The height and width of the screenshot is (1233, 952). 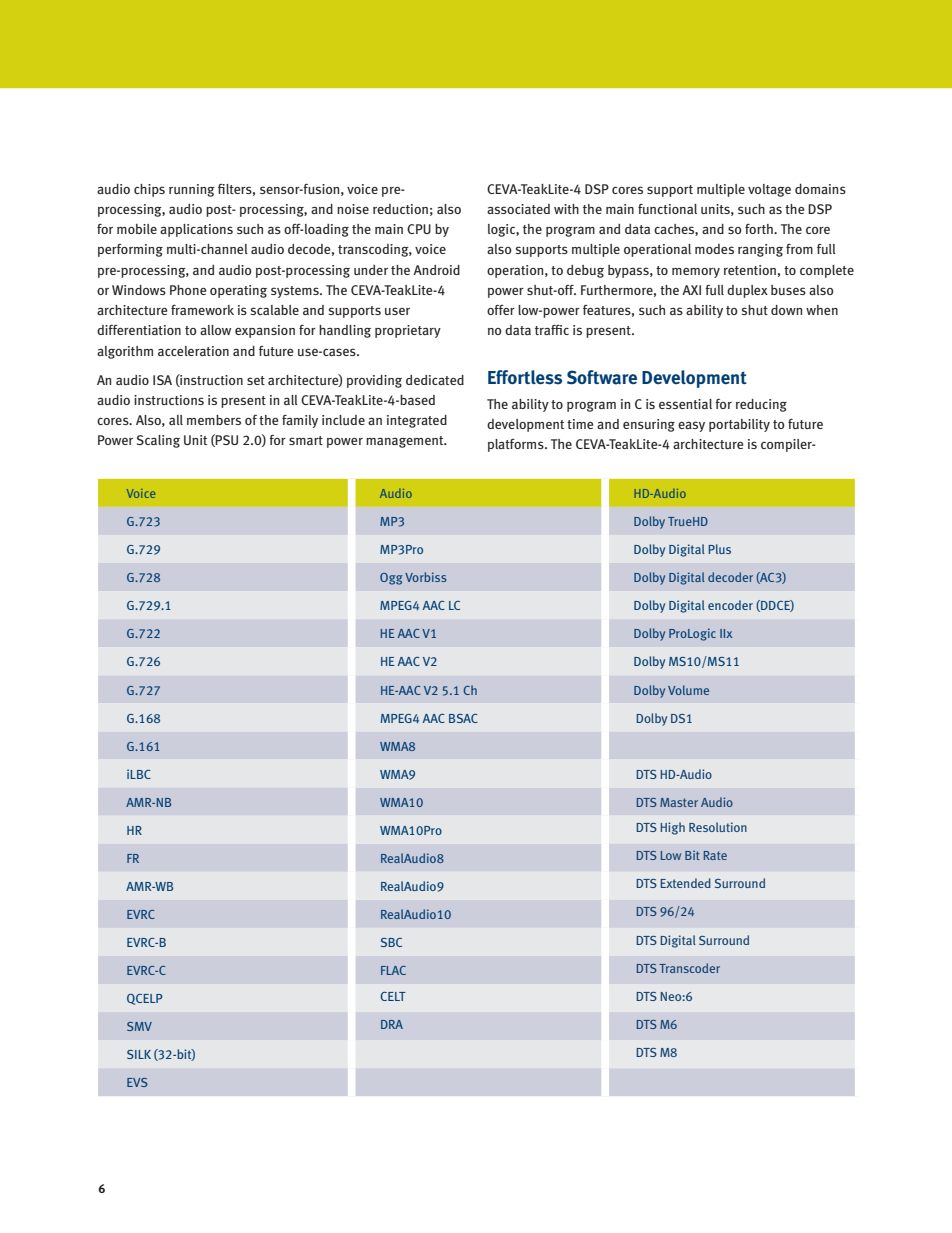 What do you see at coordinates (761, 405) in the screenshot?
I see `reducing` at bounding box center [761, 405].
